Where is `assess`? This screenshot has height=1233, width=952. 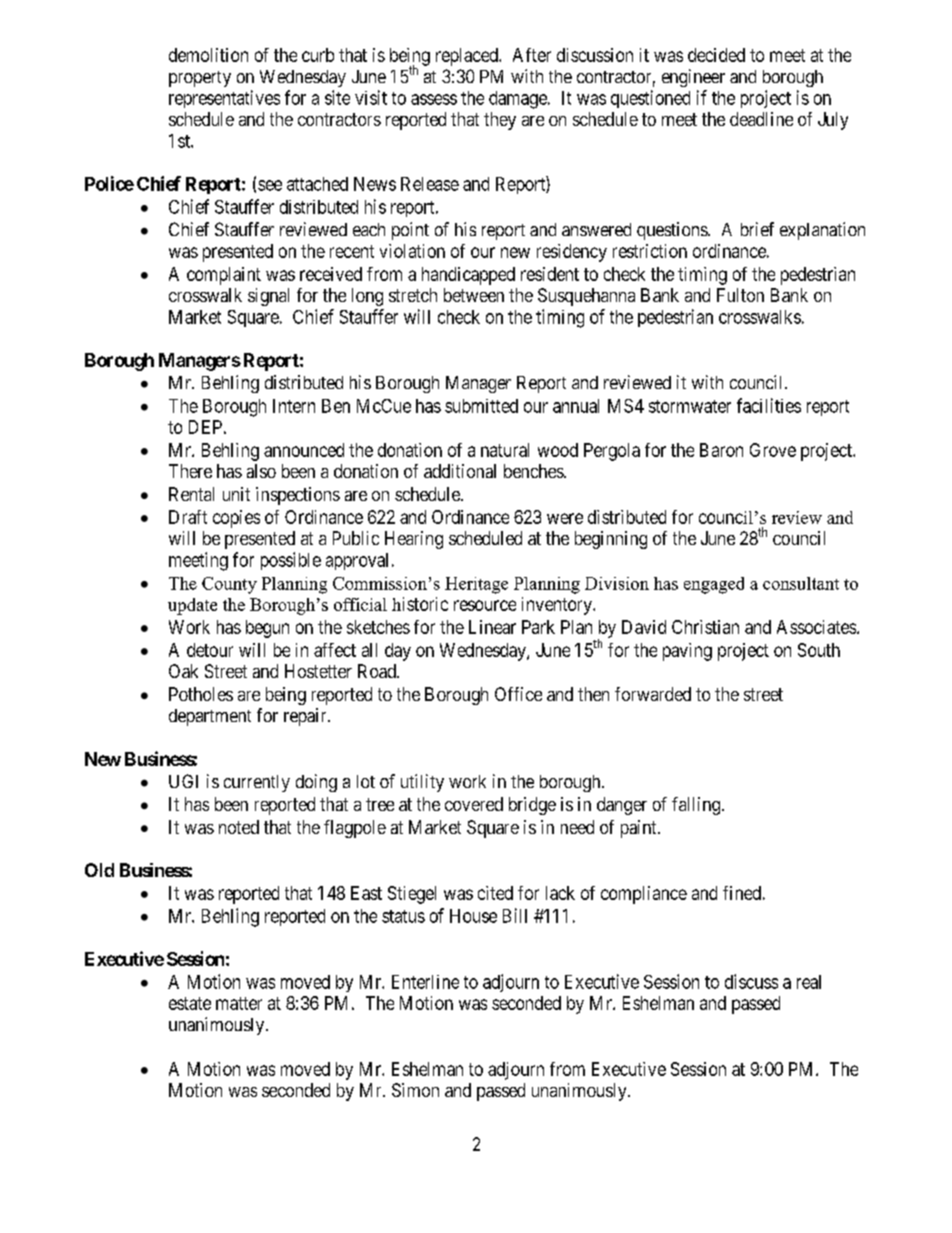
assess is located at coordinates (434, 99).
